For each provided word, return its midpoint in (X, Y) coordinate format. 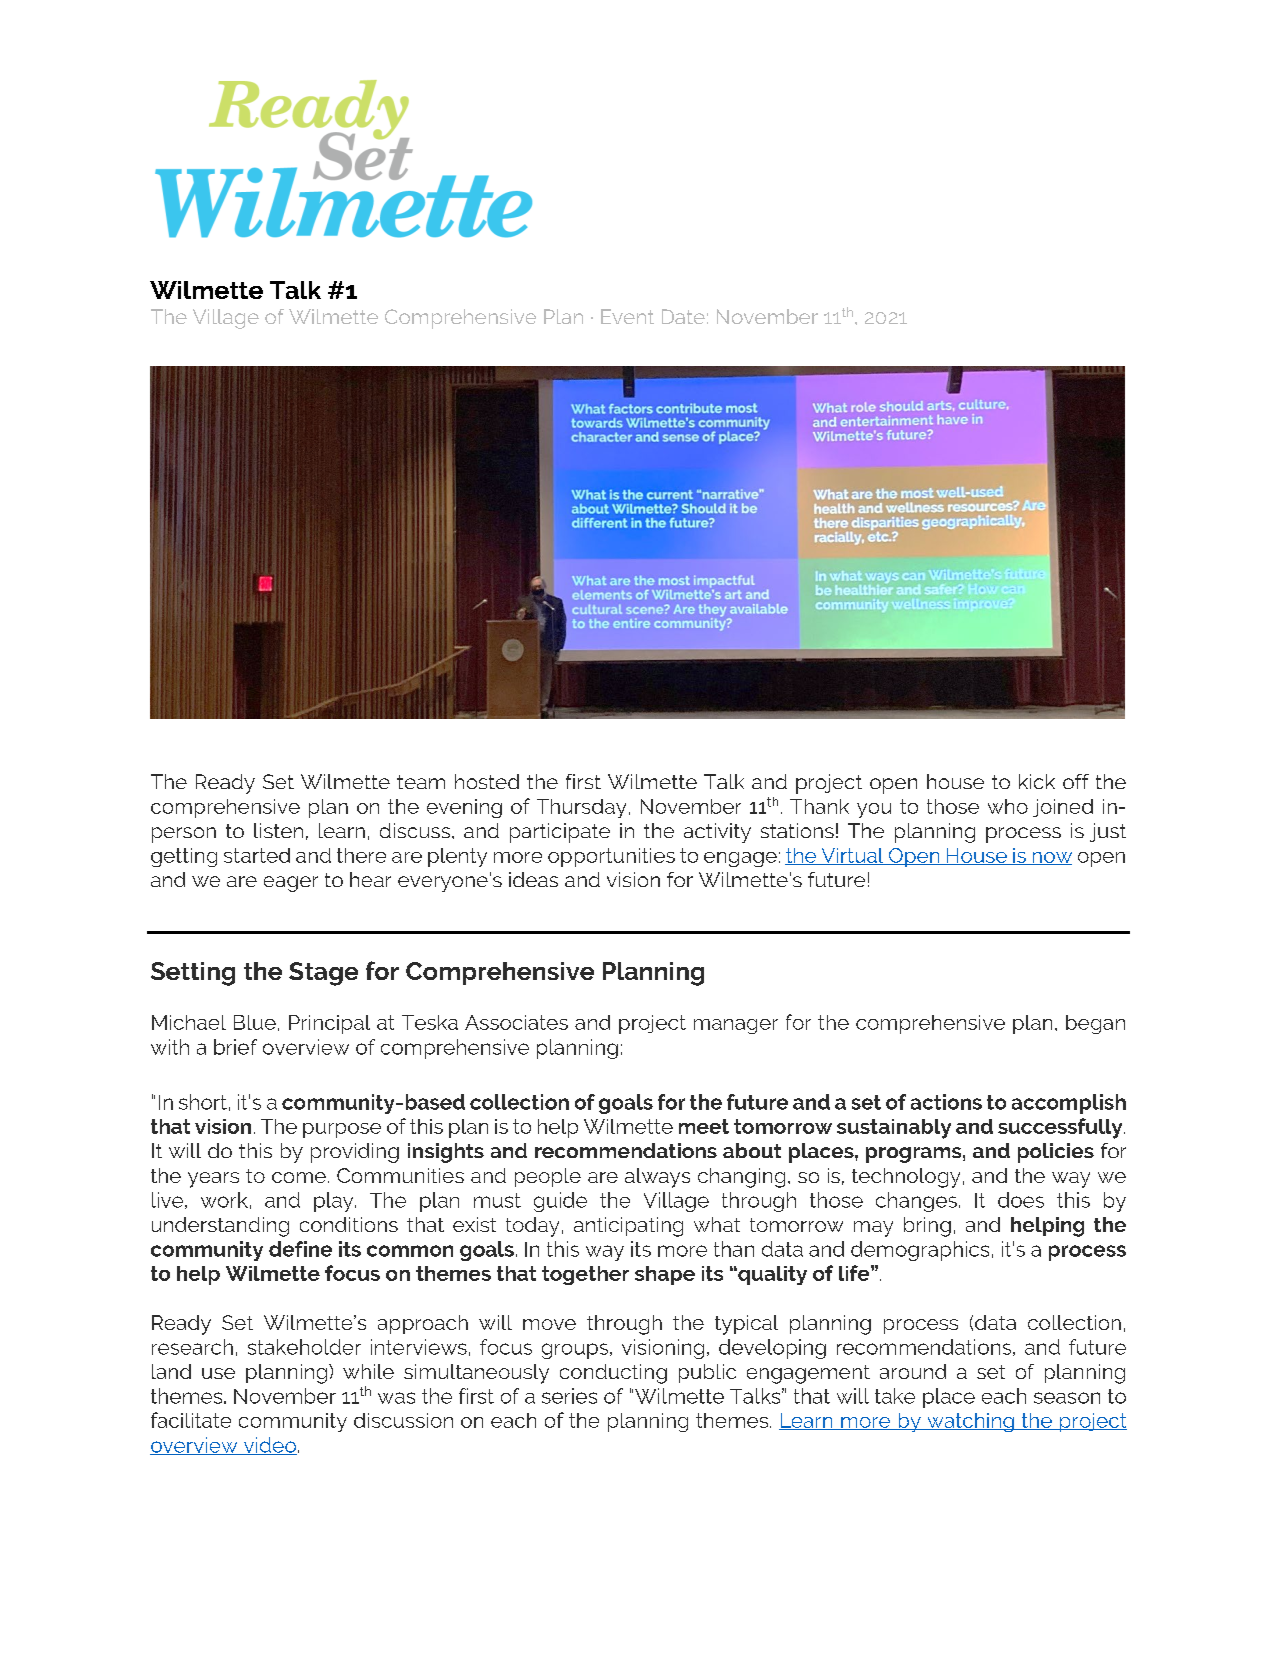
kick (1037, 781)
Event (627, 316)
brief (235, 1047)
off (1076, 781)
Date (683, 316)
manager (736, 1026)
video (269, 1446)
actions (946, 1102)
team (421, 782)
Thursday (581, 808)
